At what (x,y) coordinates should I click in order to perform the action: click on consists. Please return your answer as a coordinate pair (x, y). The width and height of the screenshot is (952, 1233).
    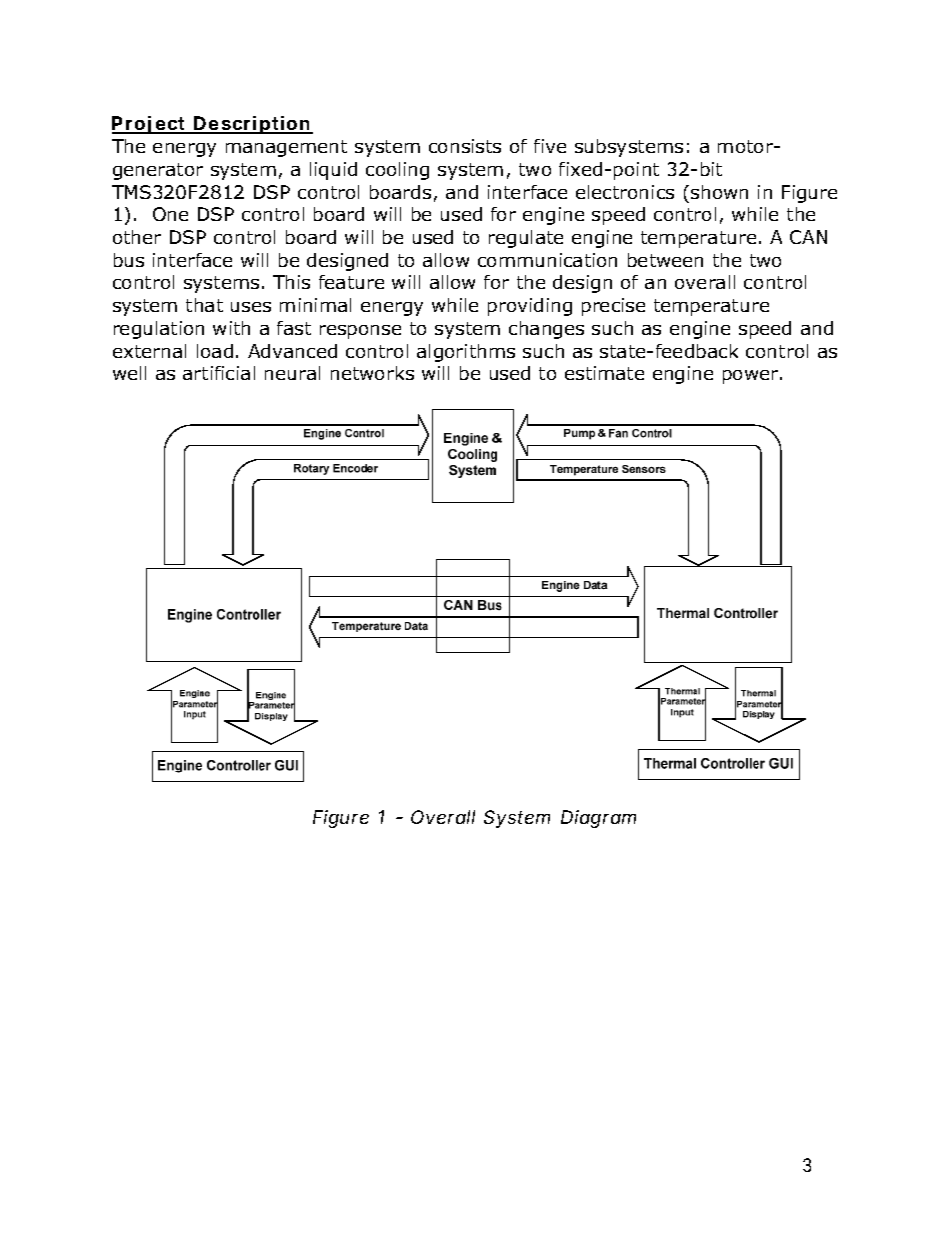
    Looking at the image, I should click on (465, 146).
